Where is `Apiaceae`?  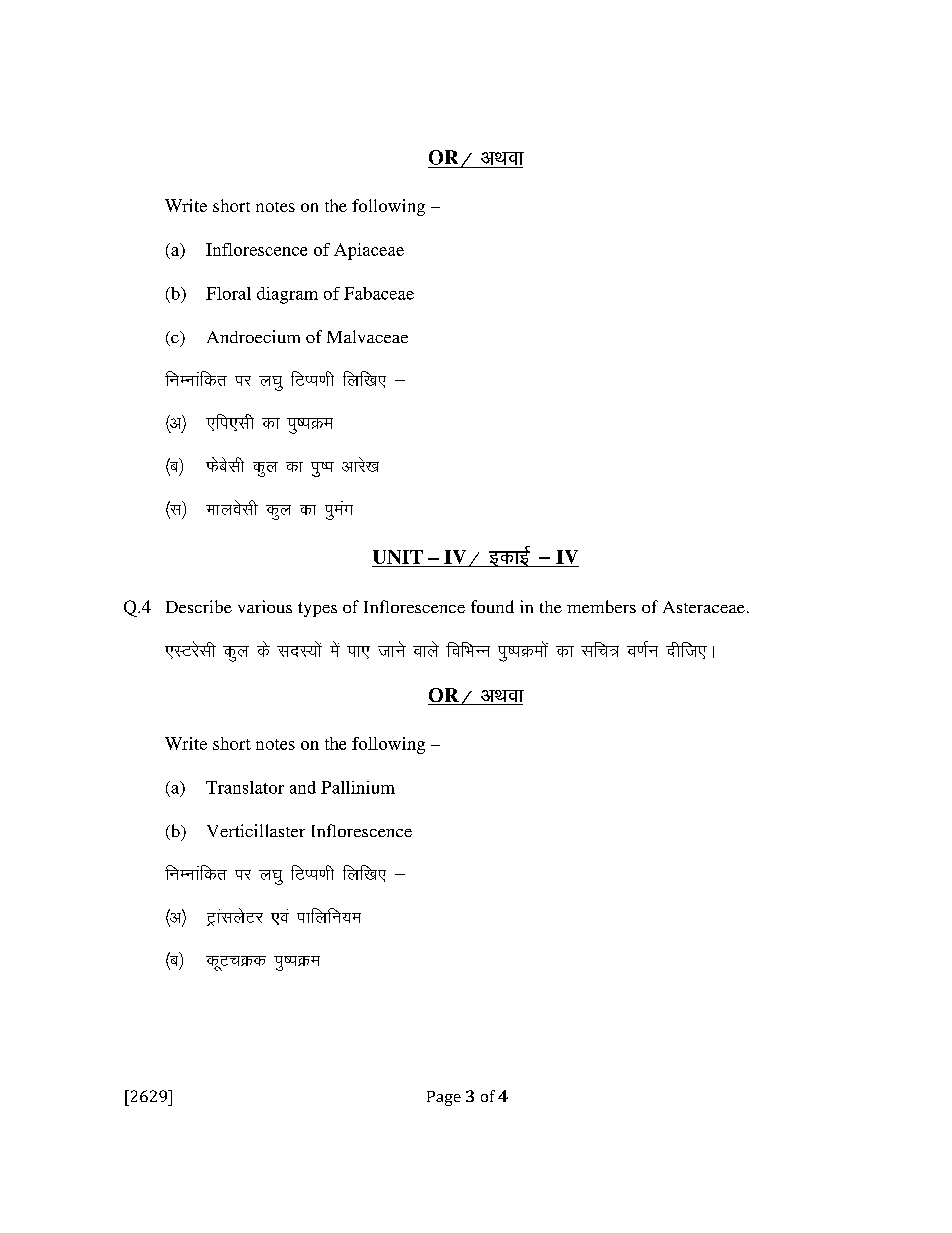
Apiaceae is located at coordinates (369, 251).
